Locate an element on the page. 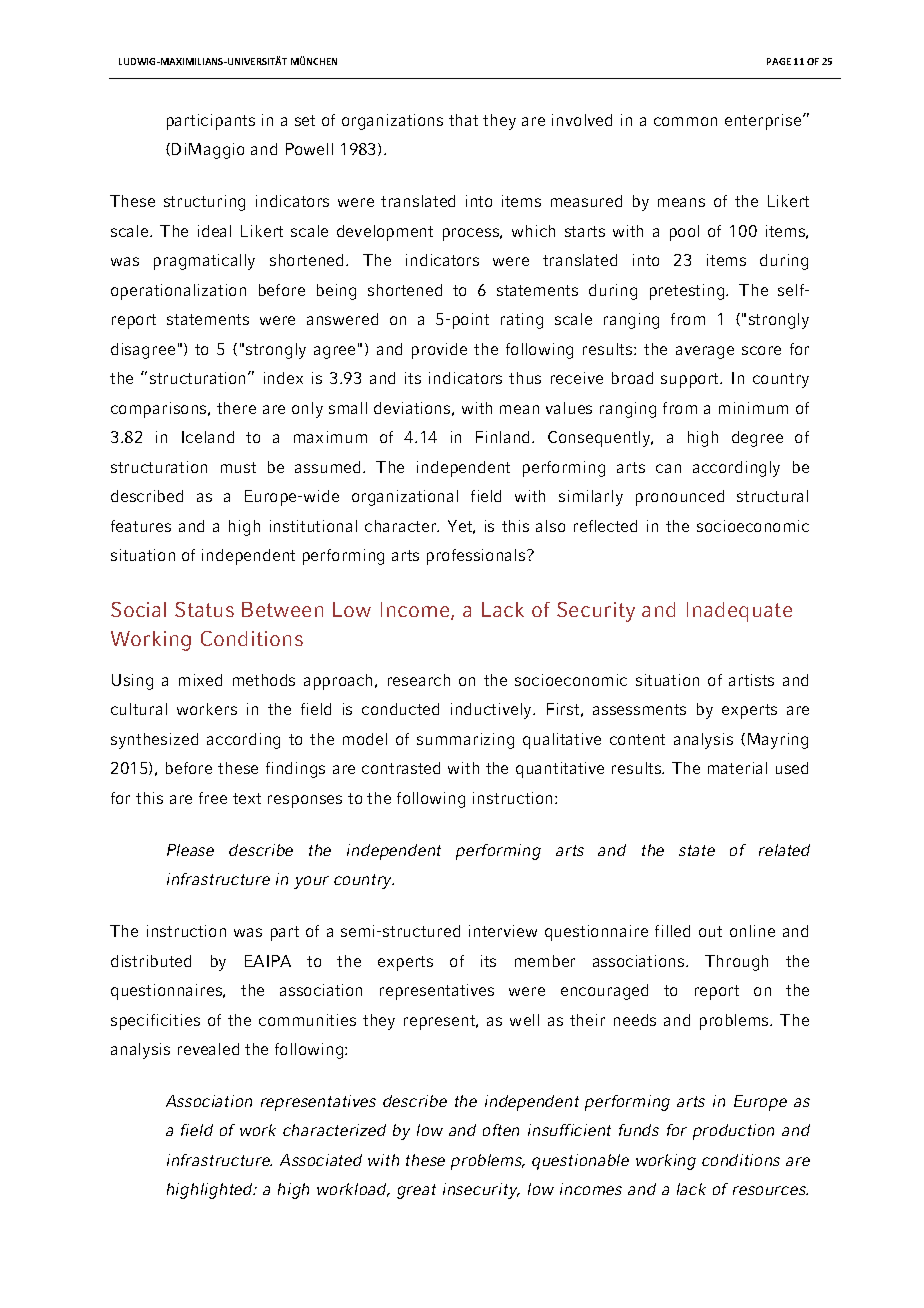  production is located at coordinates (733, 1132).
